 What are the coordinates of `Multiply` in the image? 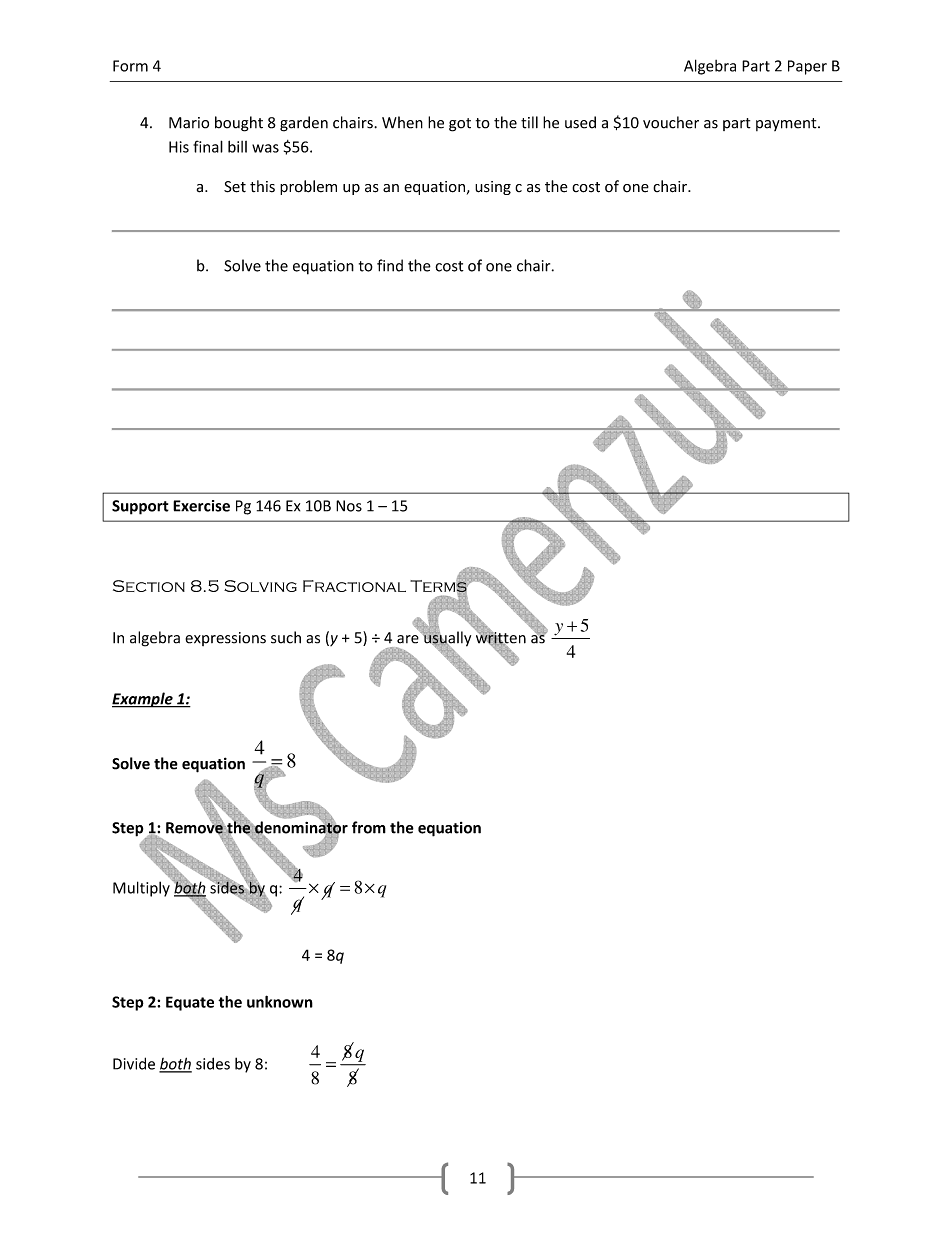 It's located at (142, 888).
